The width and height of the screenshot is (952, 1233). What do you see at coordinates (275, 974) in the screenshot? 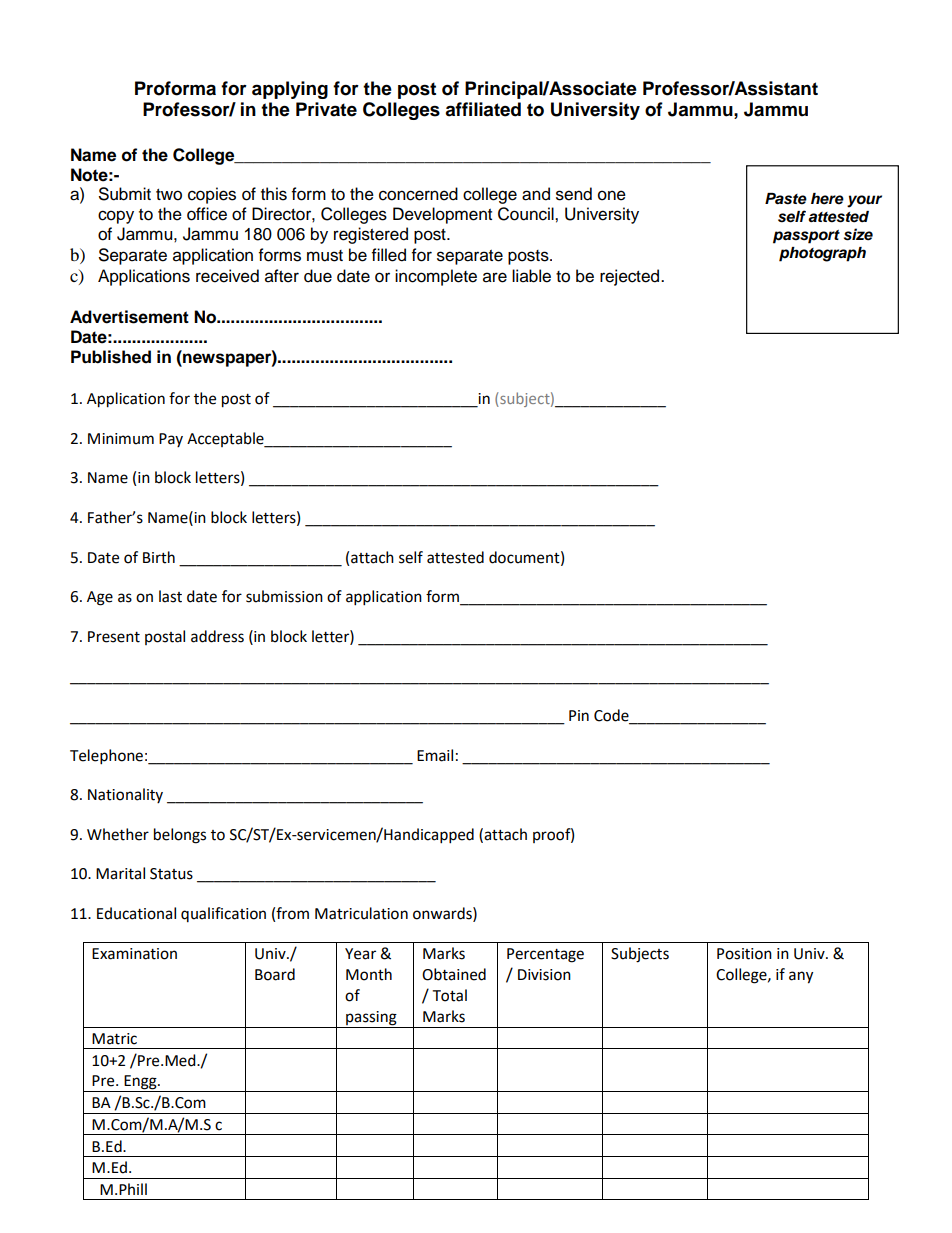
I see `Board` at bounding box center [275, 974].
